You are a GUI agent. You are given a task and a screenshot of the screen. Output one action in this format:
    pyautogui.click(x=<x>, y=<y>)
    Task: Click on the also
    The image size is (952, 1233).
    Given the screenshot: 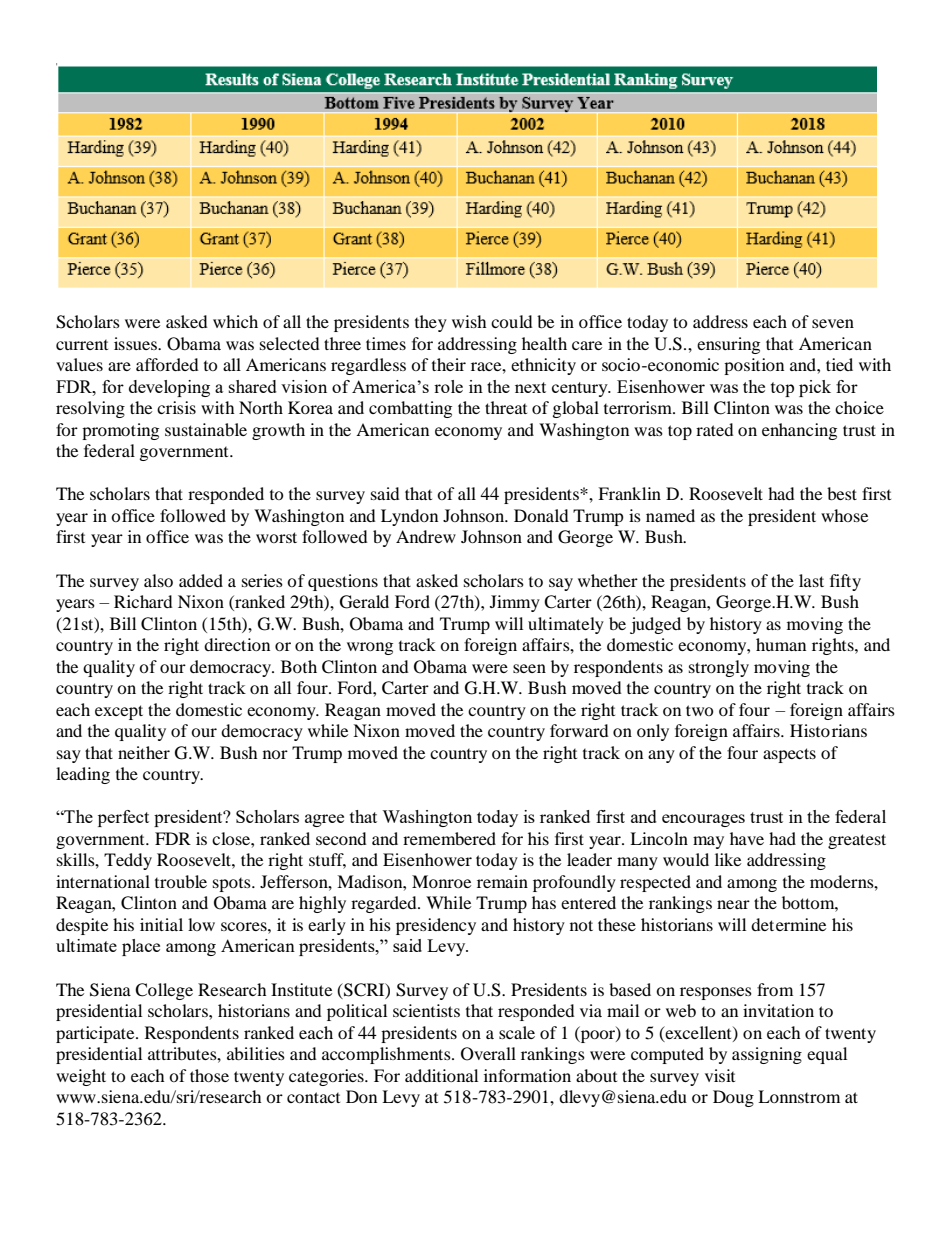 What is the action you would take?
    pyautogui.click(x=158, y=580)
